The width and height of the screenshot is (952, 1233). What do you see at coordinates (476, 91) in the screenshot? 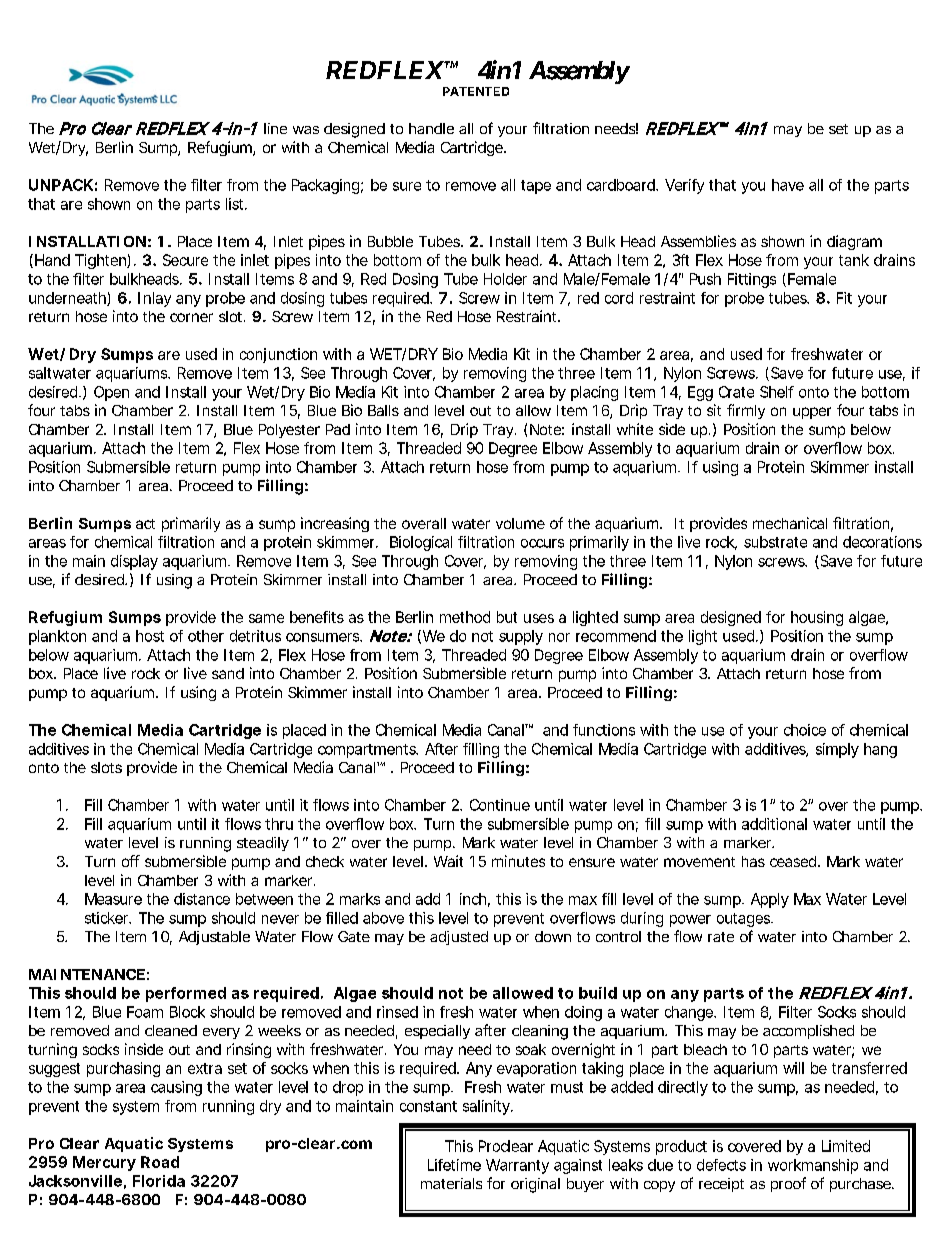
I see `PATENTED` at bounding box center [476, 91].
